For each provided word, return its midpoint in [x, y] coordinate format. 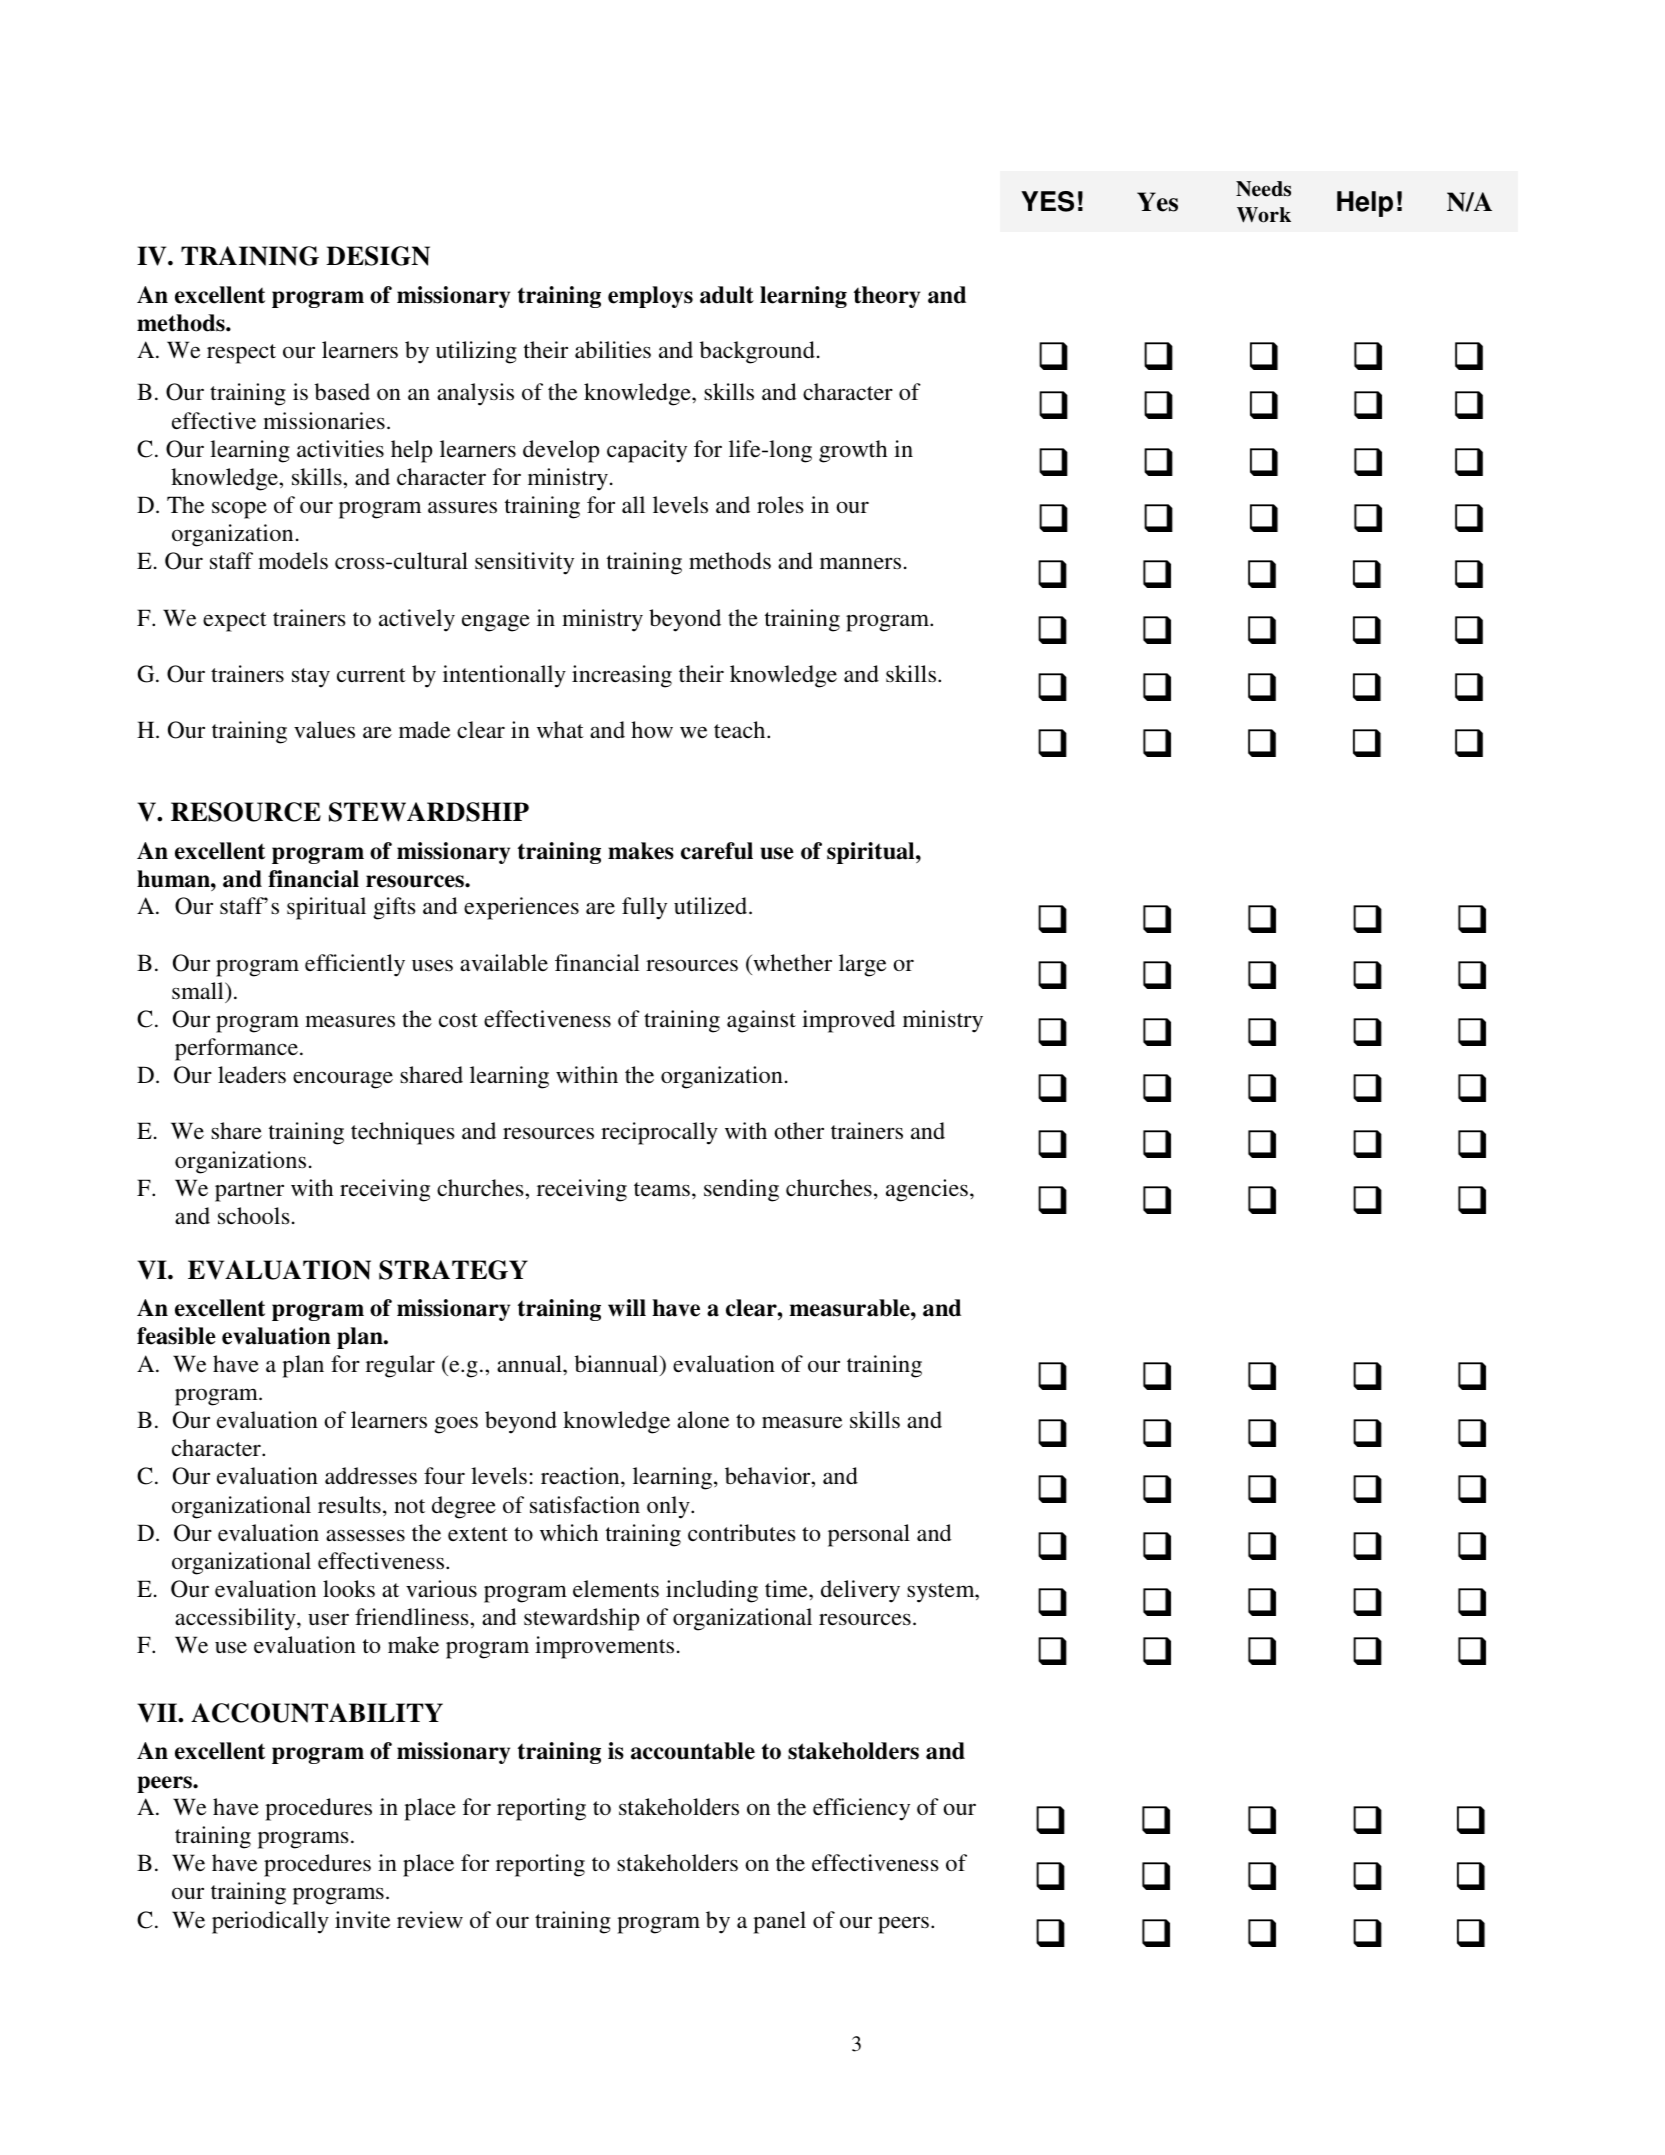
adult [727, 295]
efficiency [861, 1809]
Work [1264, 215]
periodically [270, 1922]
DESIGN [378, 256]
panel [779, 1922]
